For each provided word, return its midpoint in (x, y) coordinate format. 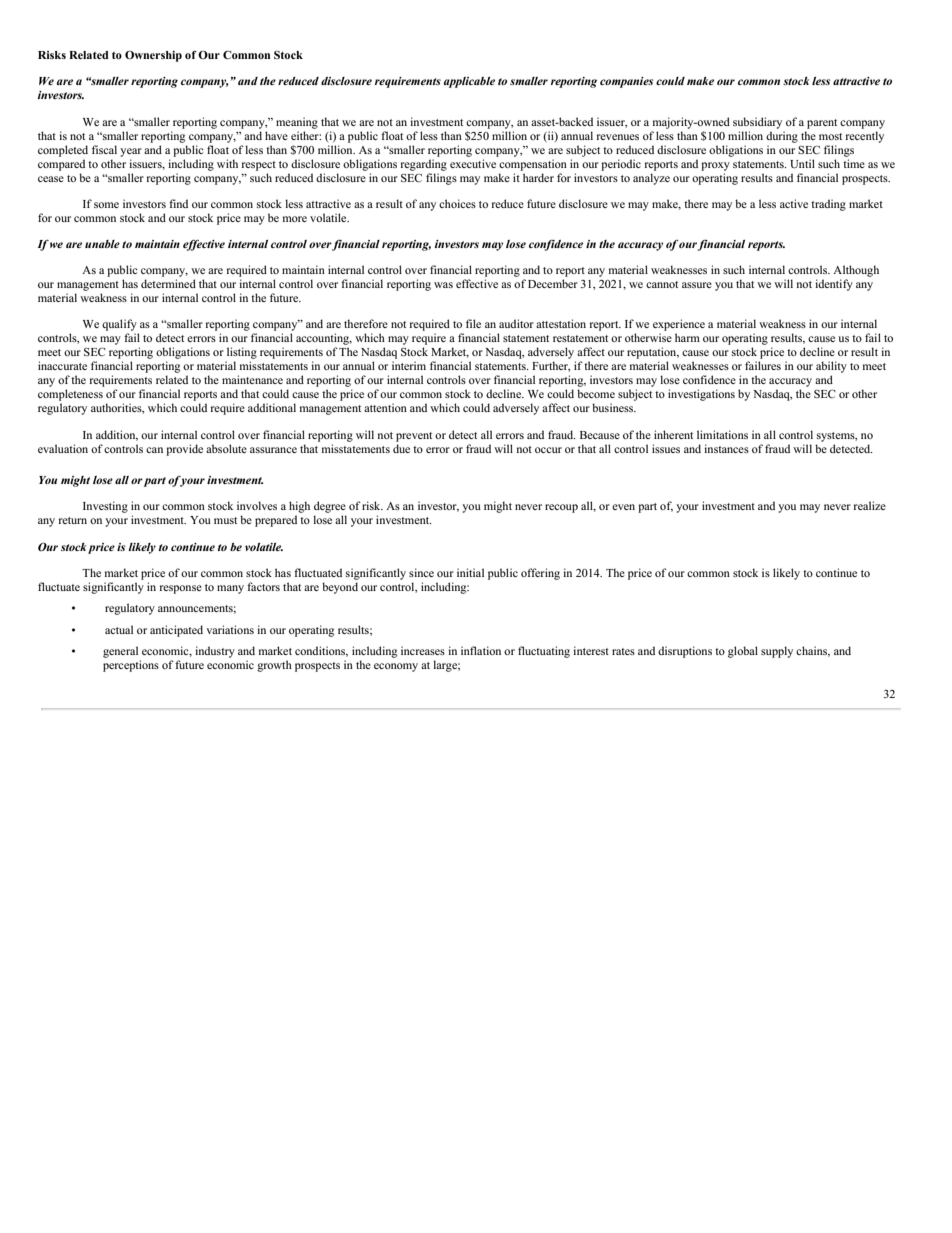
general (120, 652)
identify (834, 285)
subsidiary (757, 123)
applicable (469, 82)
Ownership (153, 56)
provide (184, 450)
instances (726, 448)
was (443, 285)
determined (168, 283)
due (401, 448)
